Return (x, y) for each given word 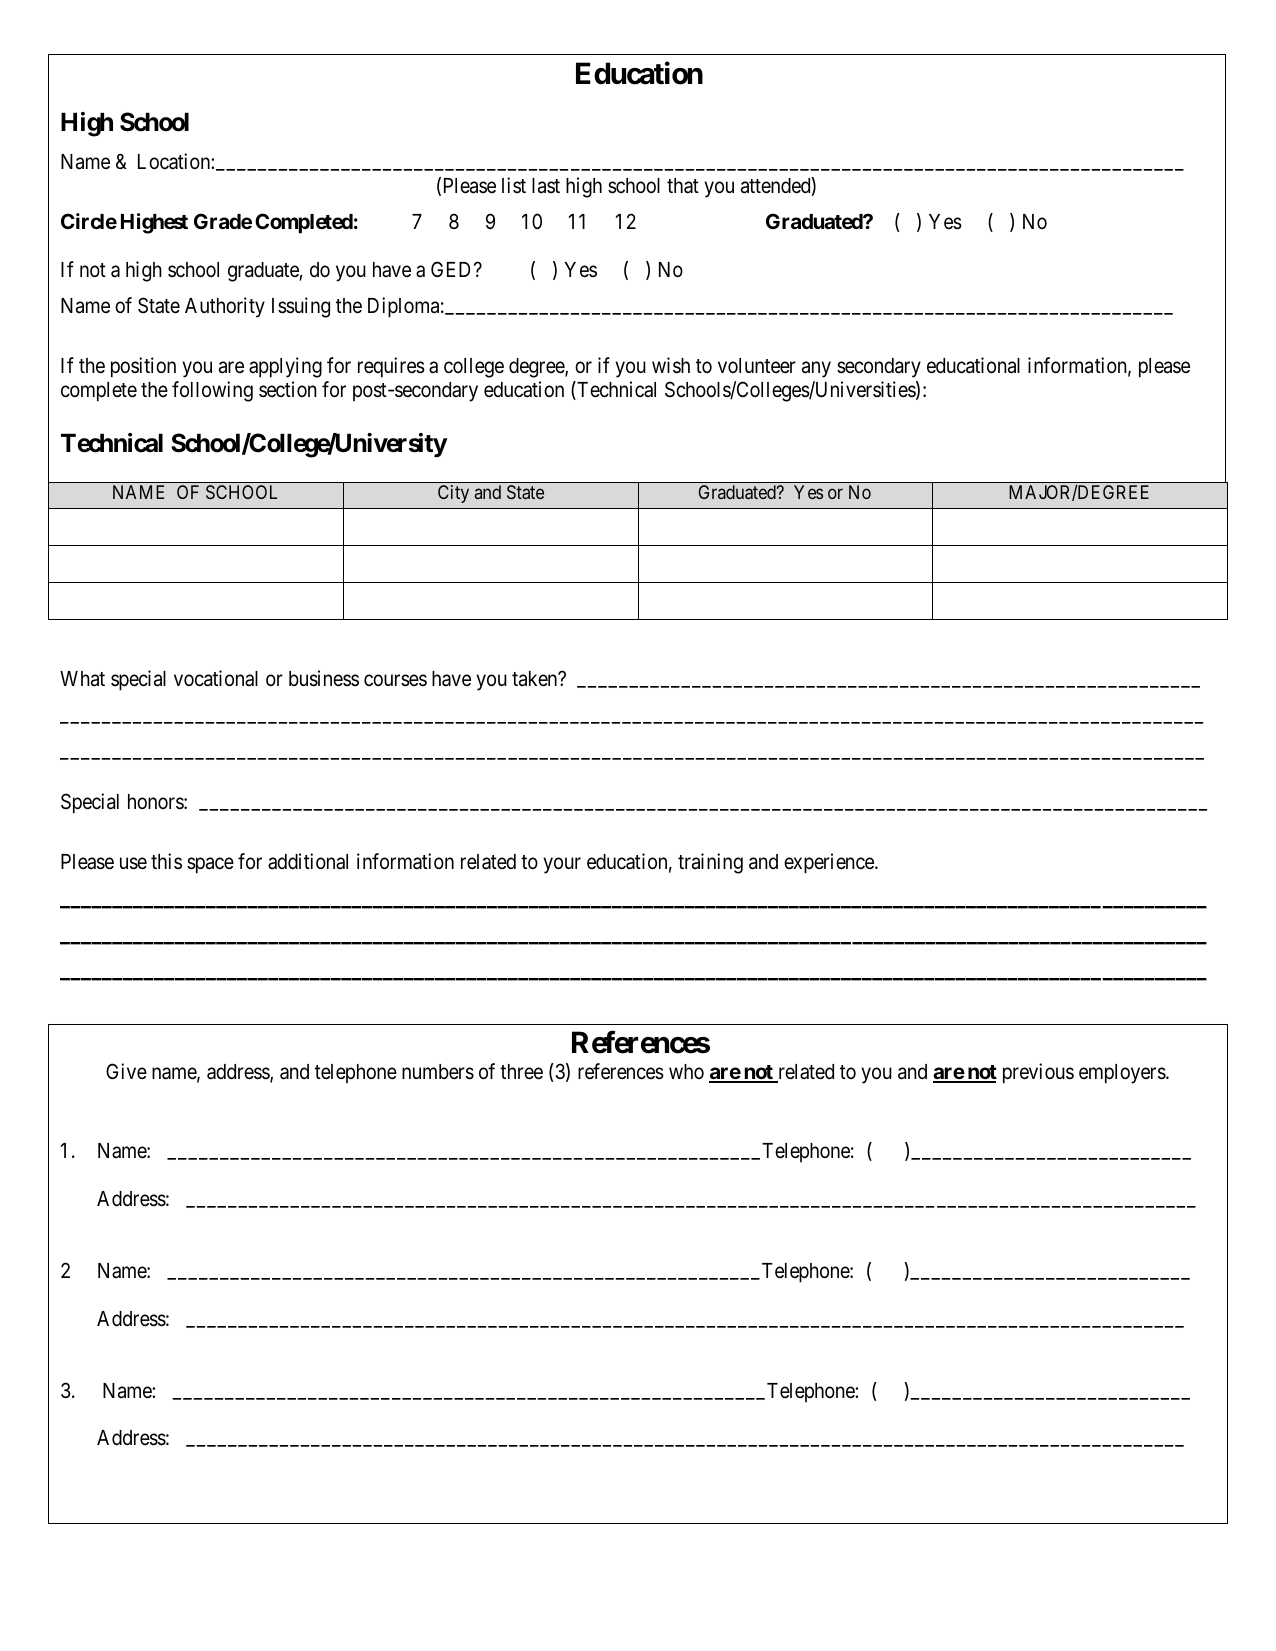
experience (830, 863)
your (562, 866)
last (546, 186)
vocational (216, 678)
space (210, 866)
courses (395, 681)
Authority (225, 307)
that (683, 186)
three (521, 1072)
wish (671, 365)
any (816, 369)
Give (126, 1071)
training (710, 863)
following (212, 391)
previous (1038, 1073)
